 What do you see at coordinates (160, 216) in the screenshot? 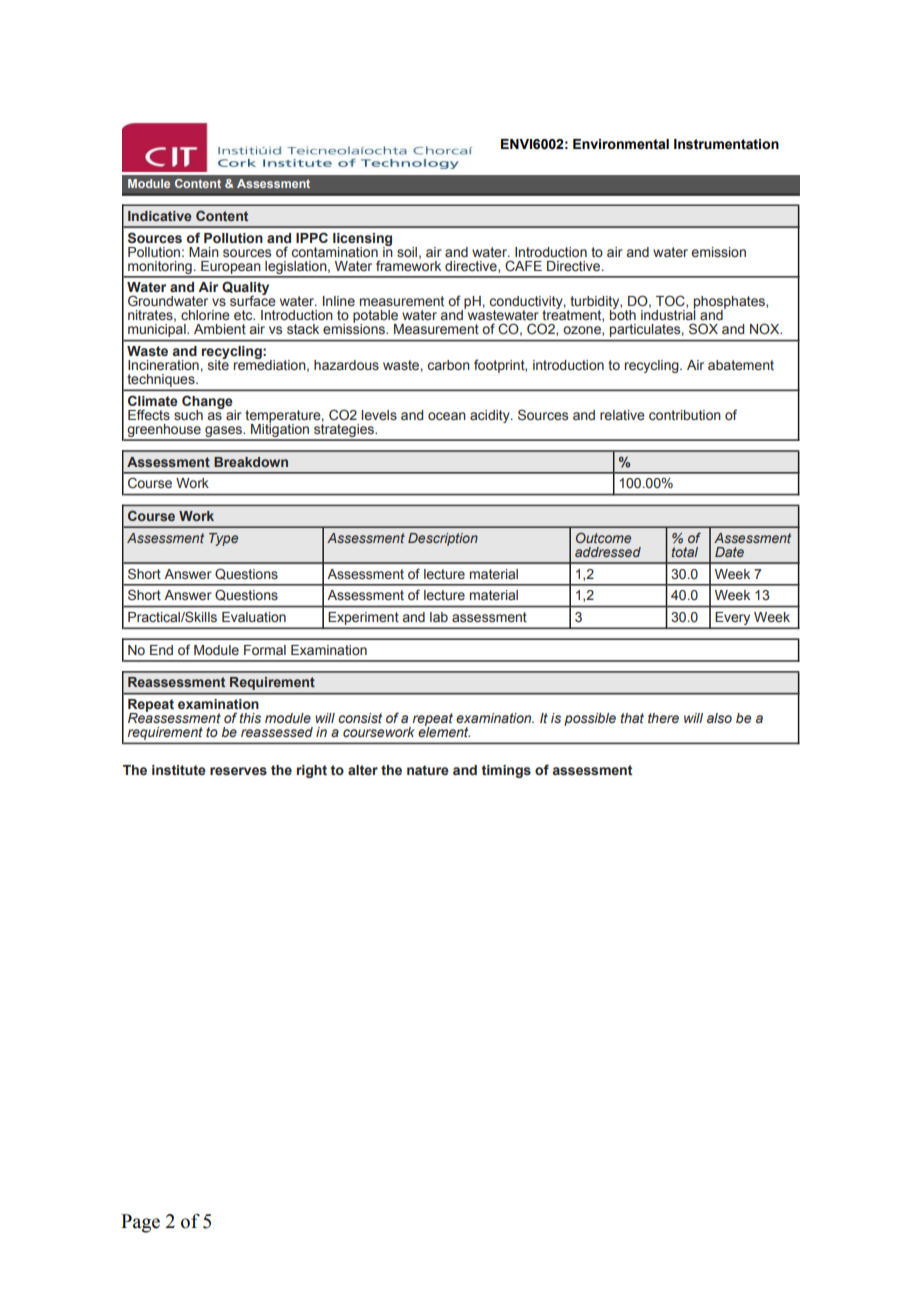
I see `Indicative` at bounding box center [160, 216].
